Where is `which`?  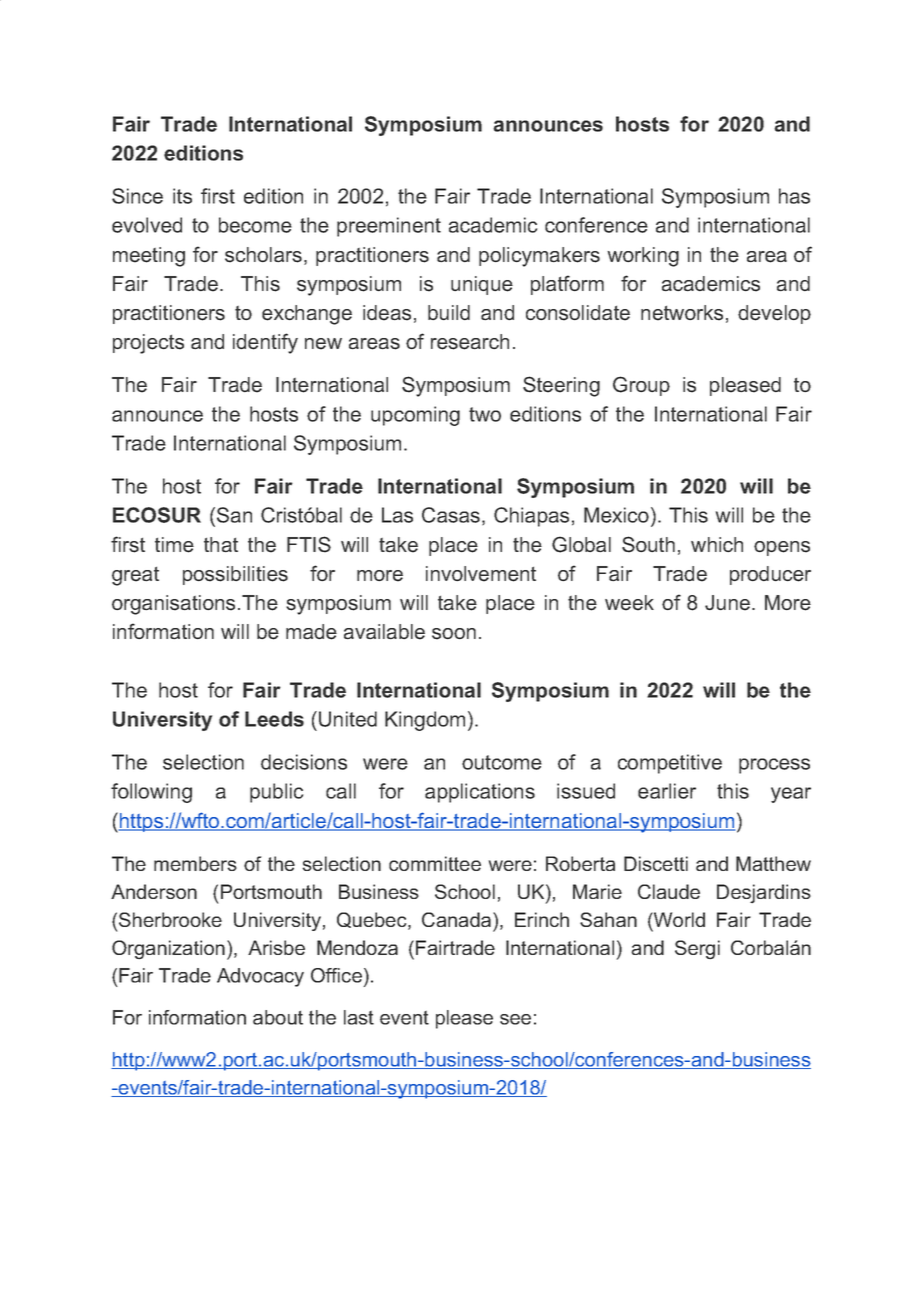 which is located at coordinates (717, 544).
